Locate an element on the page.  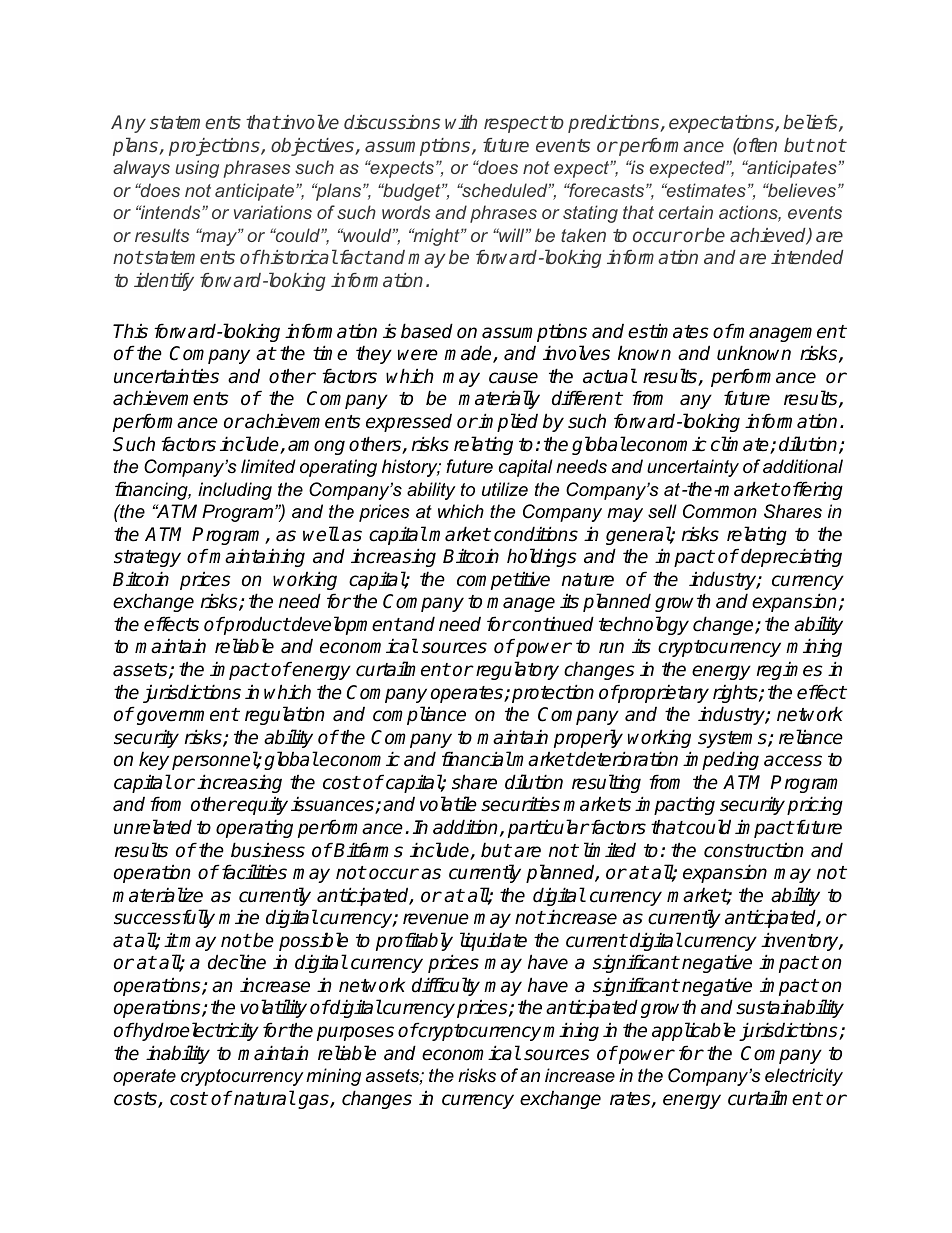
competitive is located at coordinates (503, 580).
